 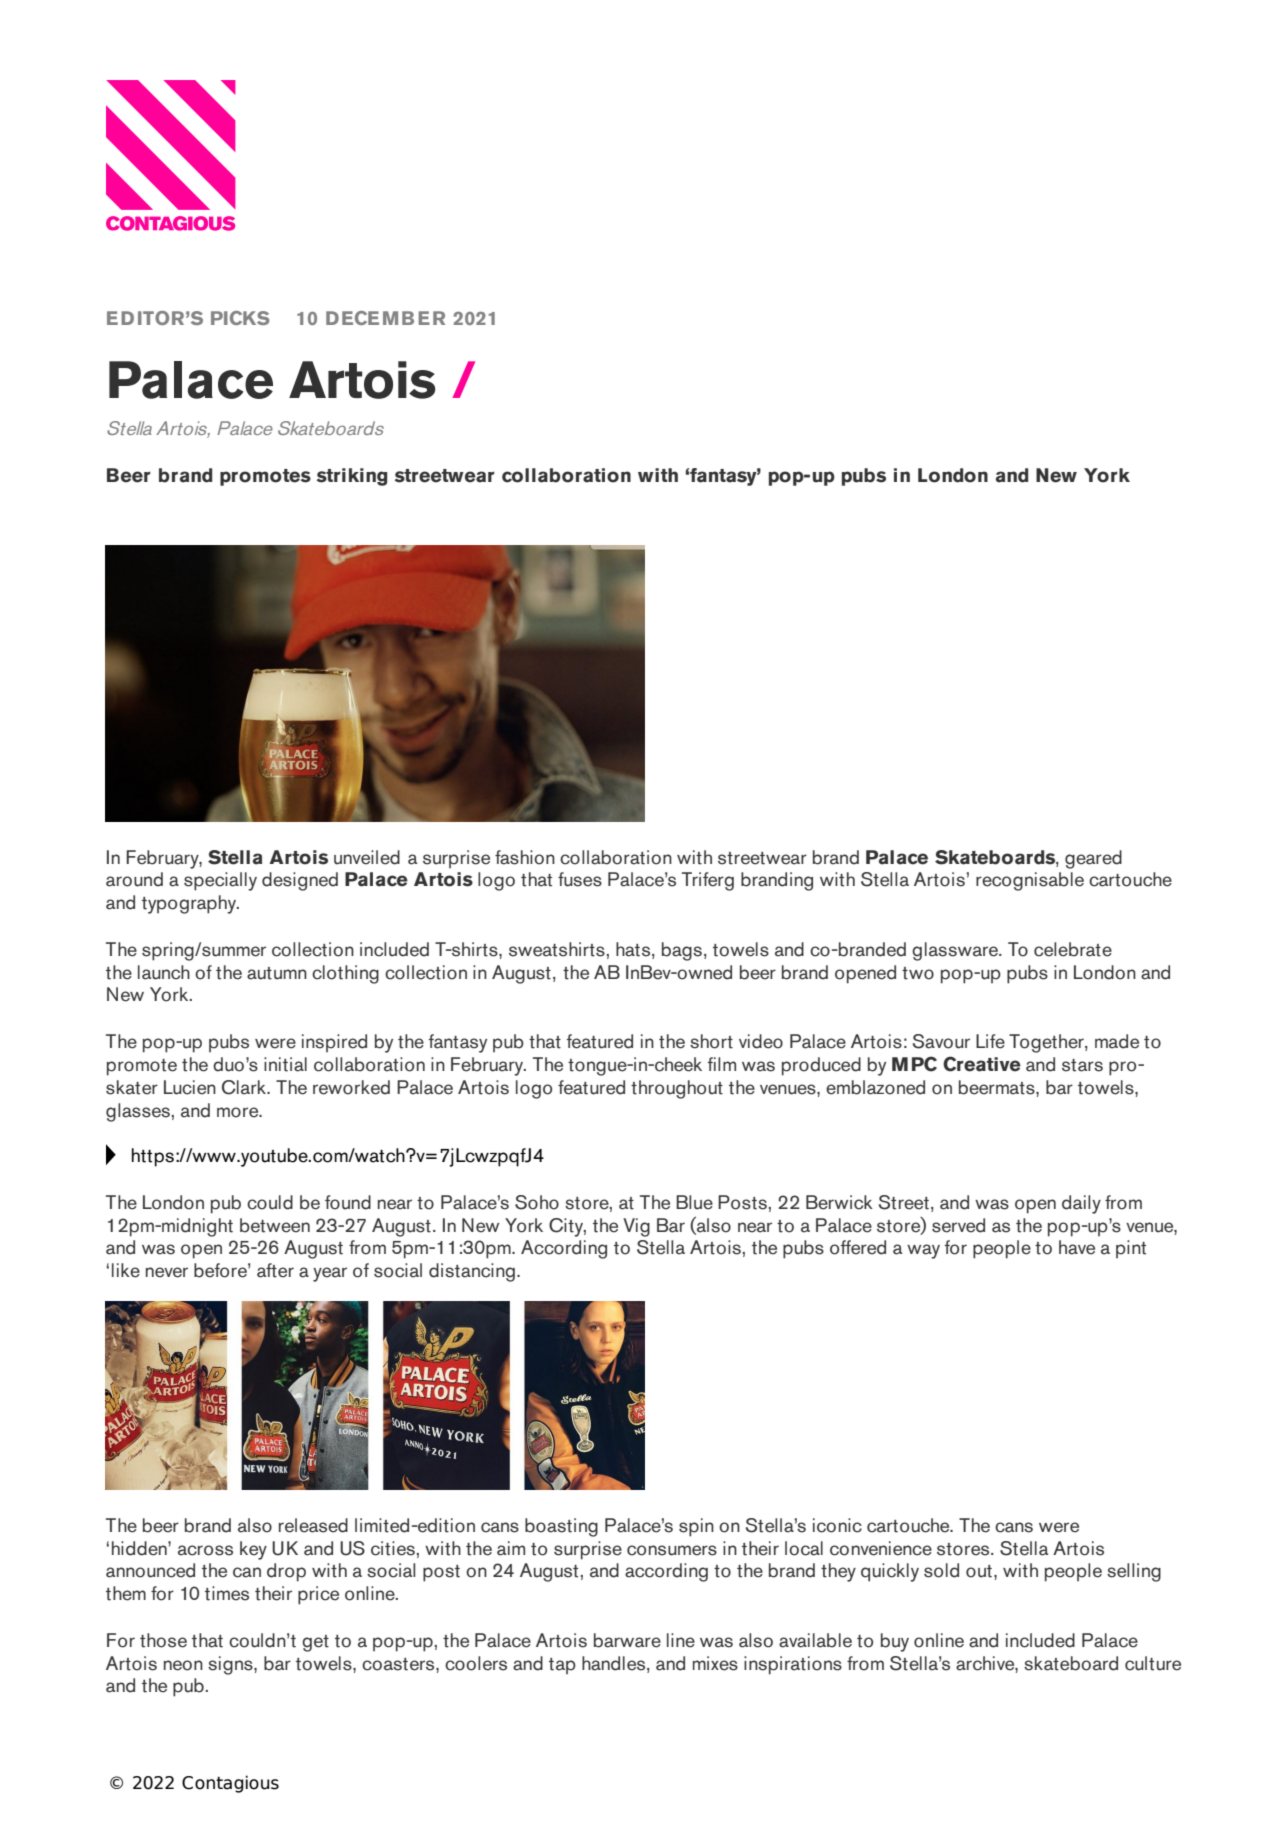 I want to click on Together, so click(x=1047, y=1043).
